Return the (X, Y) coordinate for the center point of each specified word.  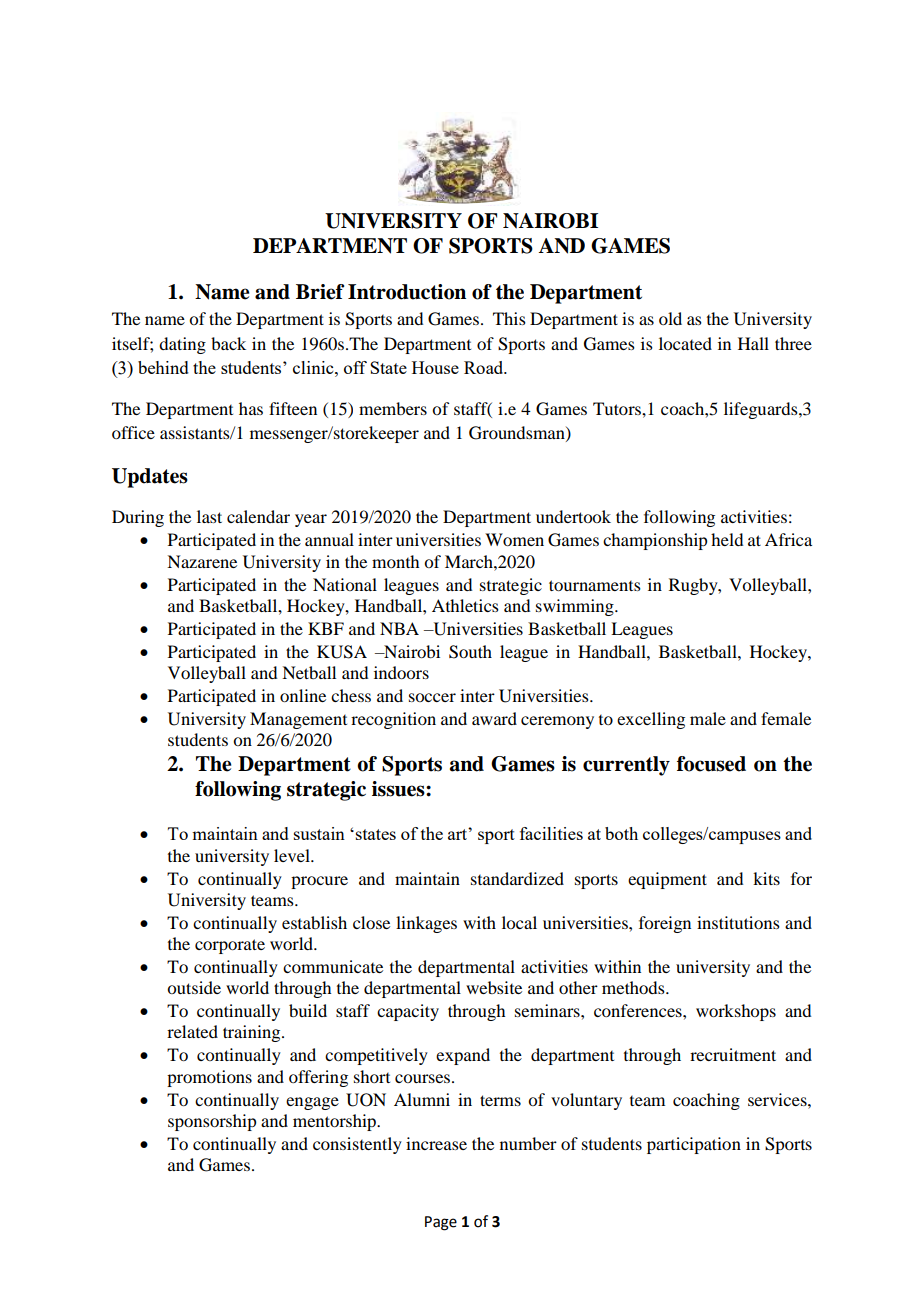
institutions (738, 922)
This (509, 318)
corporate (230, 946)
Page (441, 1223)
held (727, 539)
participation (694, 1145)
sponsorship (212, 1122)
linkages (426, 924)
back (228, 343)
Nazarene (202, 561)
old (670, 318)
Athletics (465, 605)
